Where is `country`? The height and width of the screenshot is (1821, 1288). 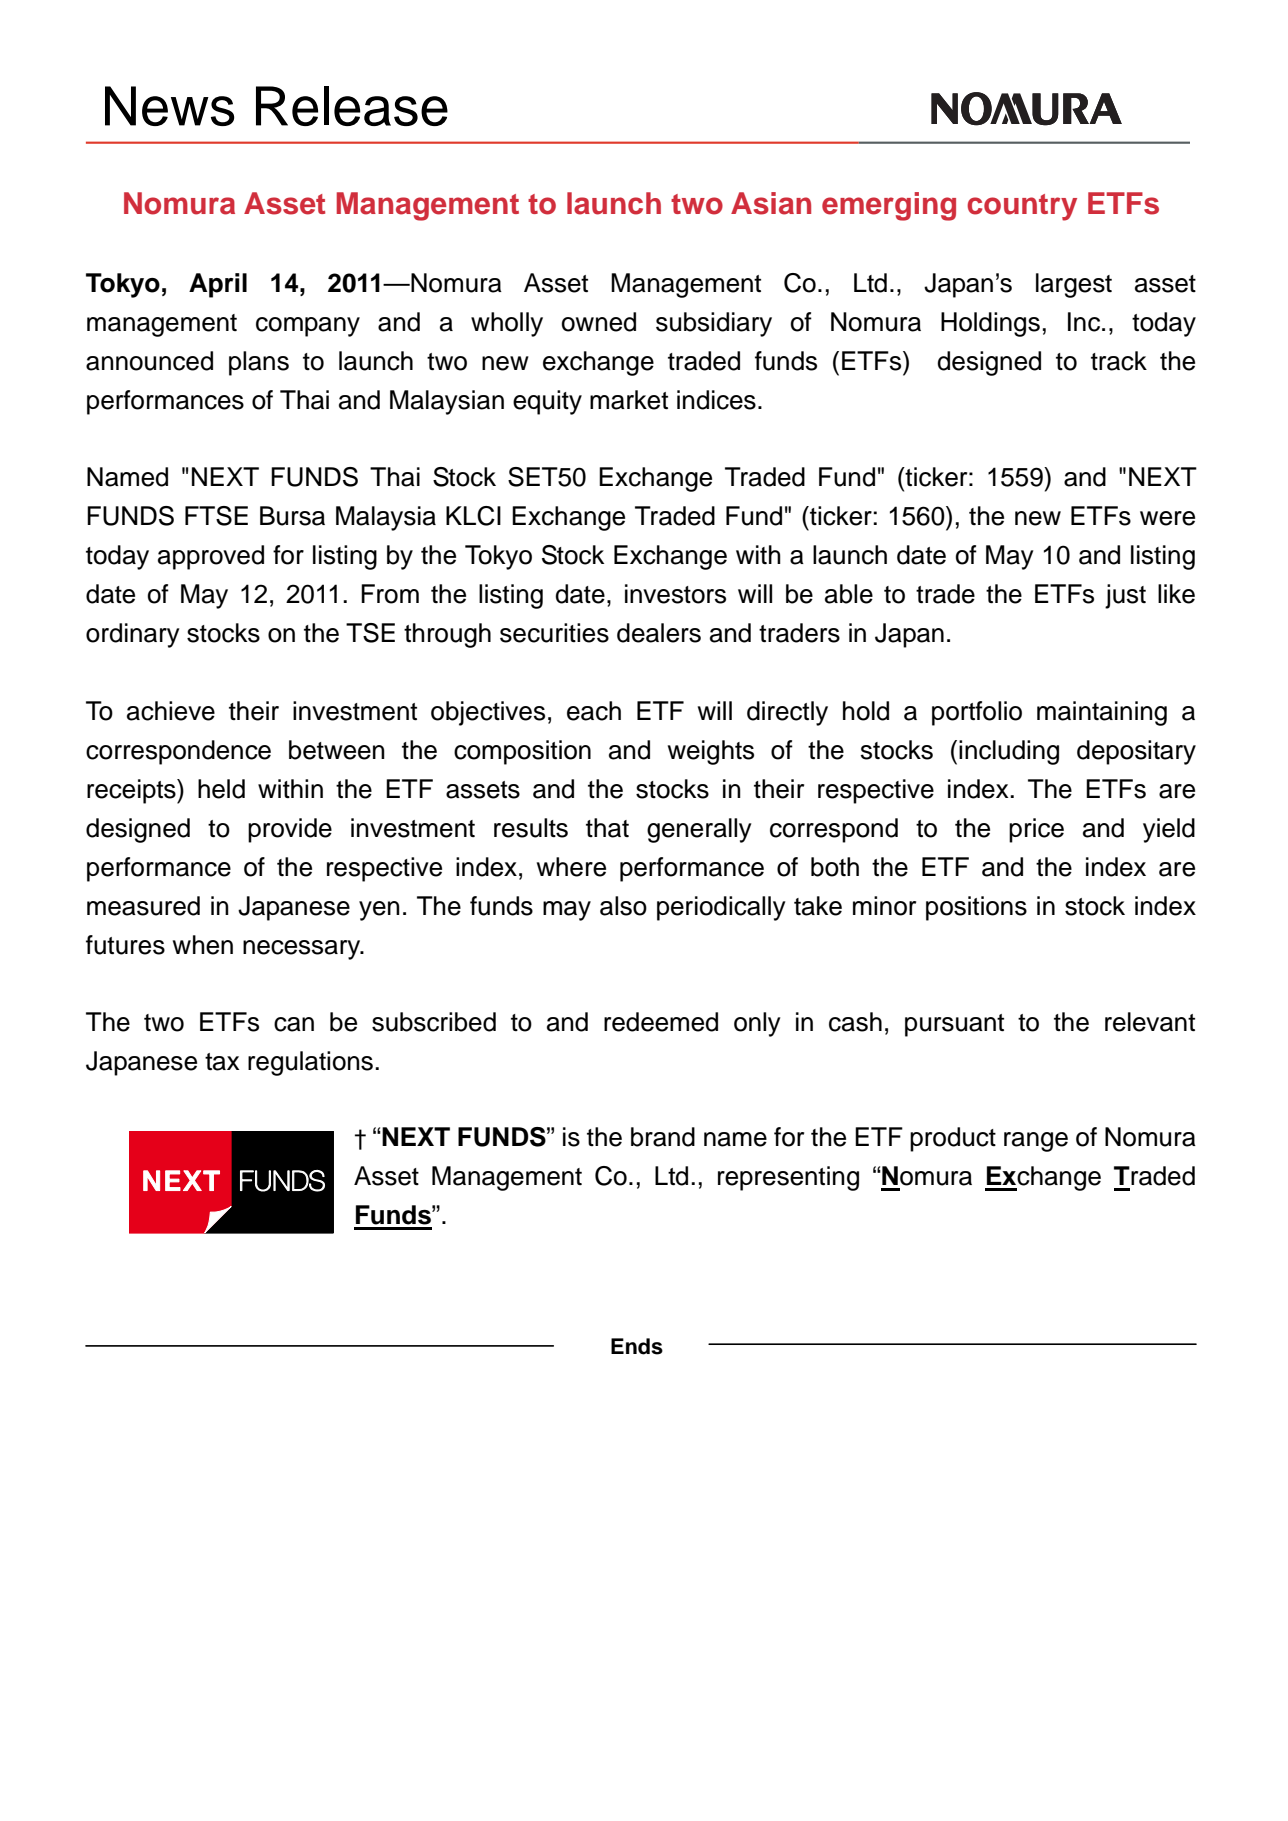 country is located at coordinates (1022, 207).
